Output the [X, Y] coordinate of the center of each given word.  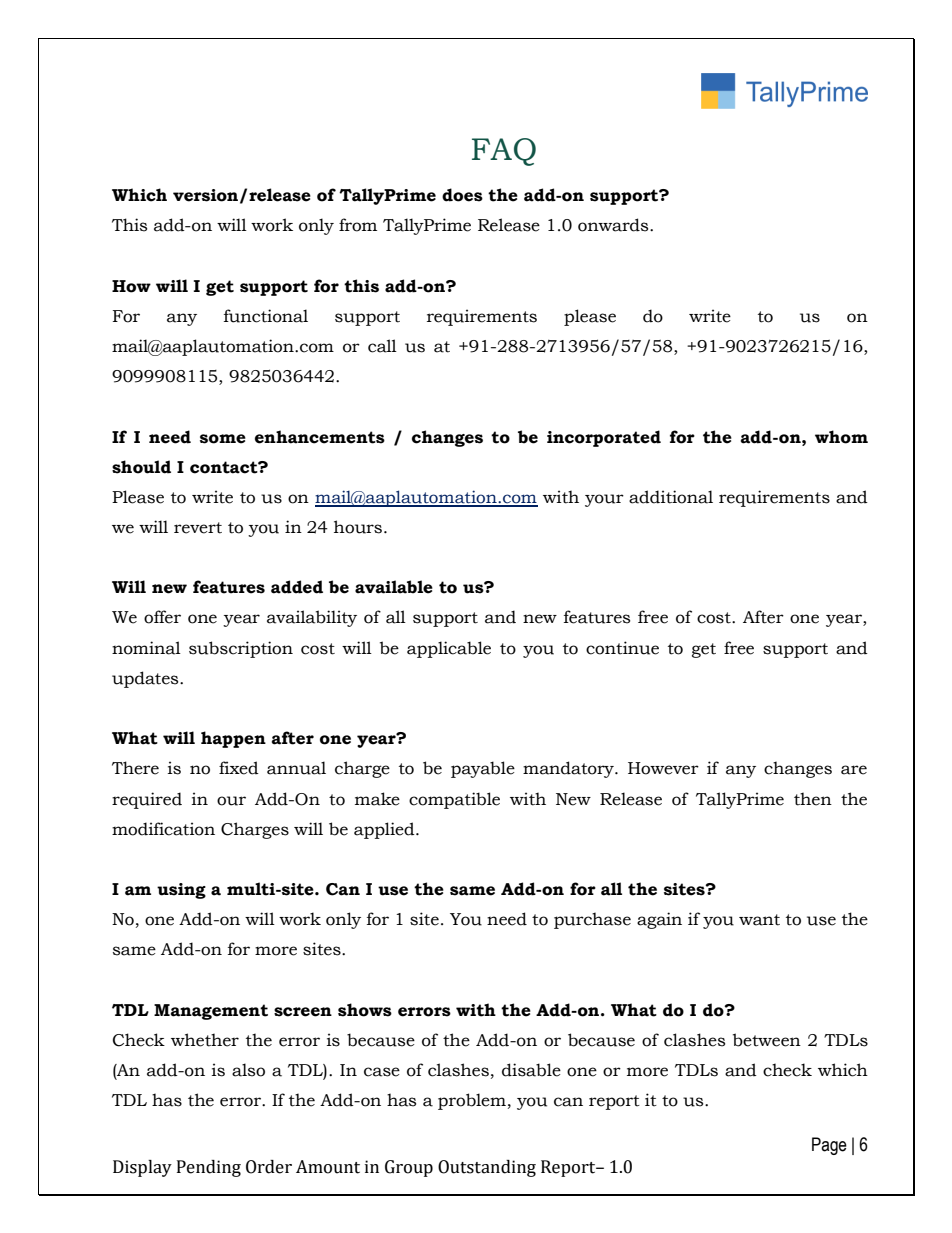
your [604, 500]
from [358, 225]
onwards [614, 225]
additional [671, 497]
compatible [454, 800]
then [813, 799]
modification [163, 829]
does [462, 195]
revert [198, 528]
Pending [209, 1168]
